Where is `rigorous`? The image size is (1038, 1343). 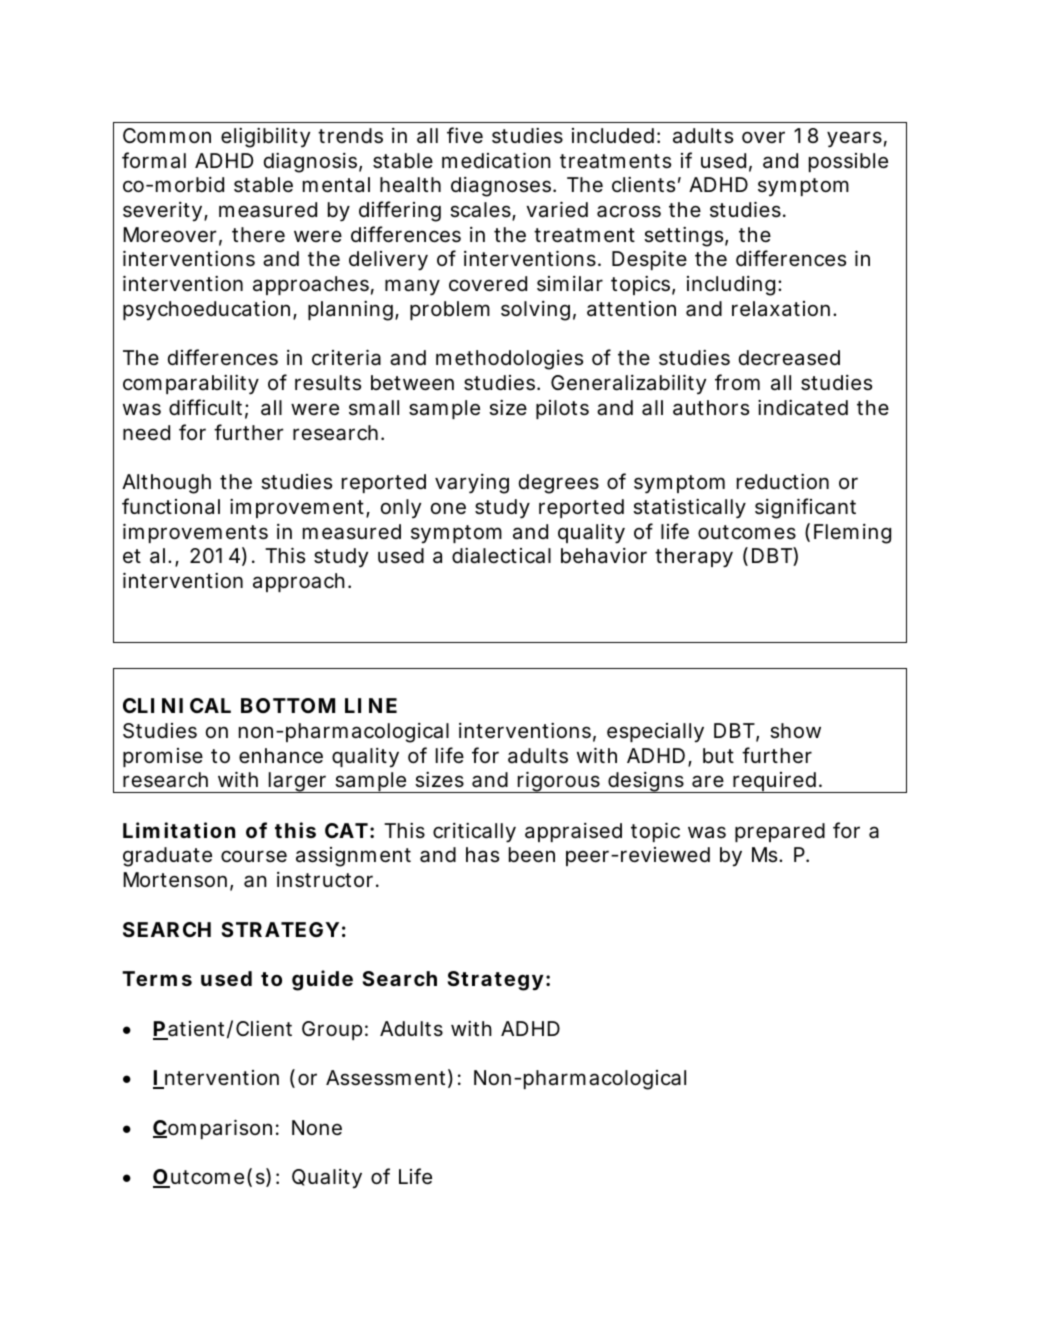
rigorous is located at coordinates (558, 782).
